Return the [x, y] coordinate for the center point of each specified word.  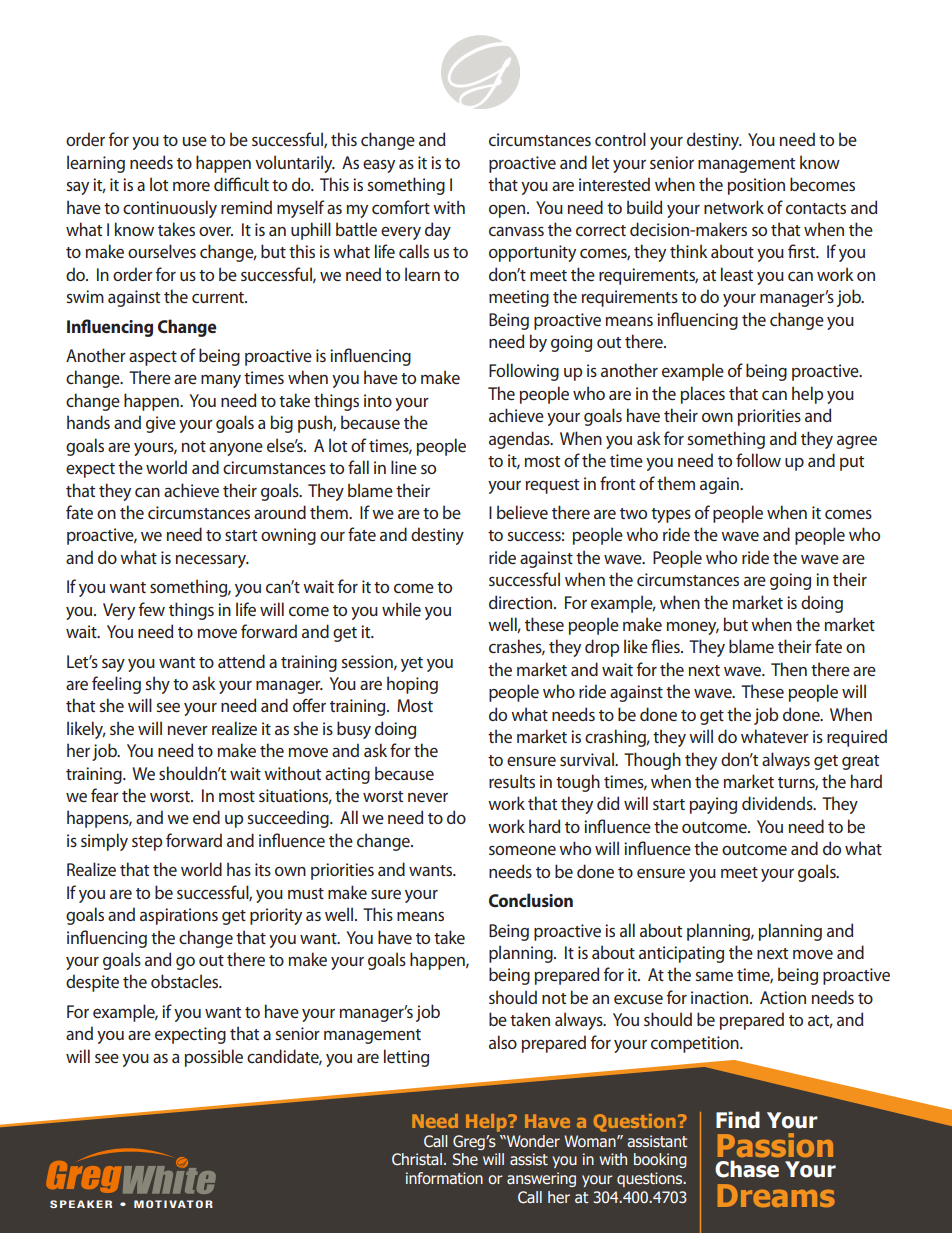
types [671, 515]
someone [522, 850]
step [147, 843]
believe [522, 512]
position [756, 186]
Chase [747, 1169]
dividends [778, 803]
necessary [212, 561]
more [191, 186]
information [444, 1178]
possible [214, 1058]
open [508, 211]
